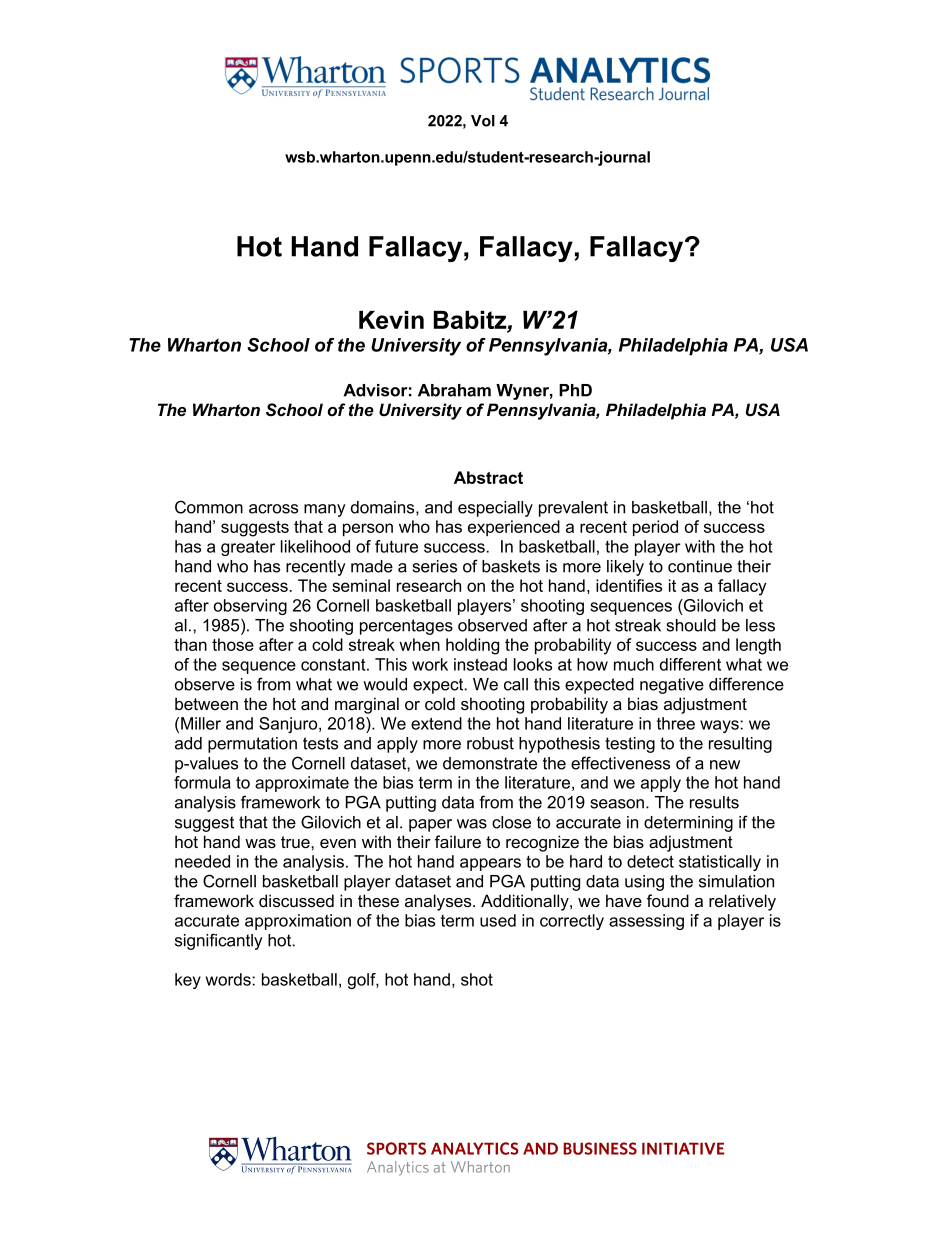 The image size is (952, 1233). I want to click on Kevin, so click(391, 320).
